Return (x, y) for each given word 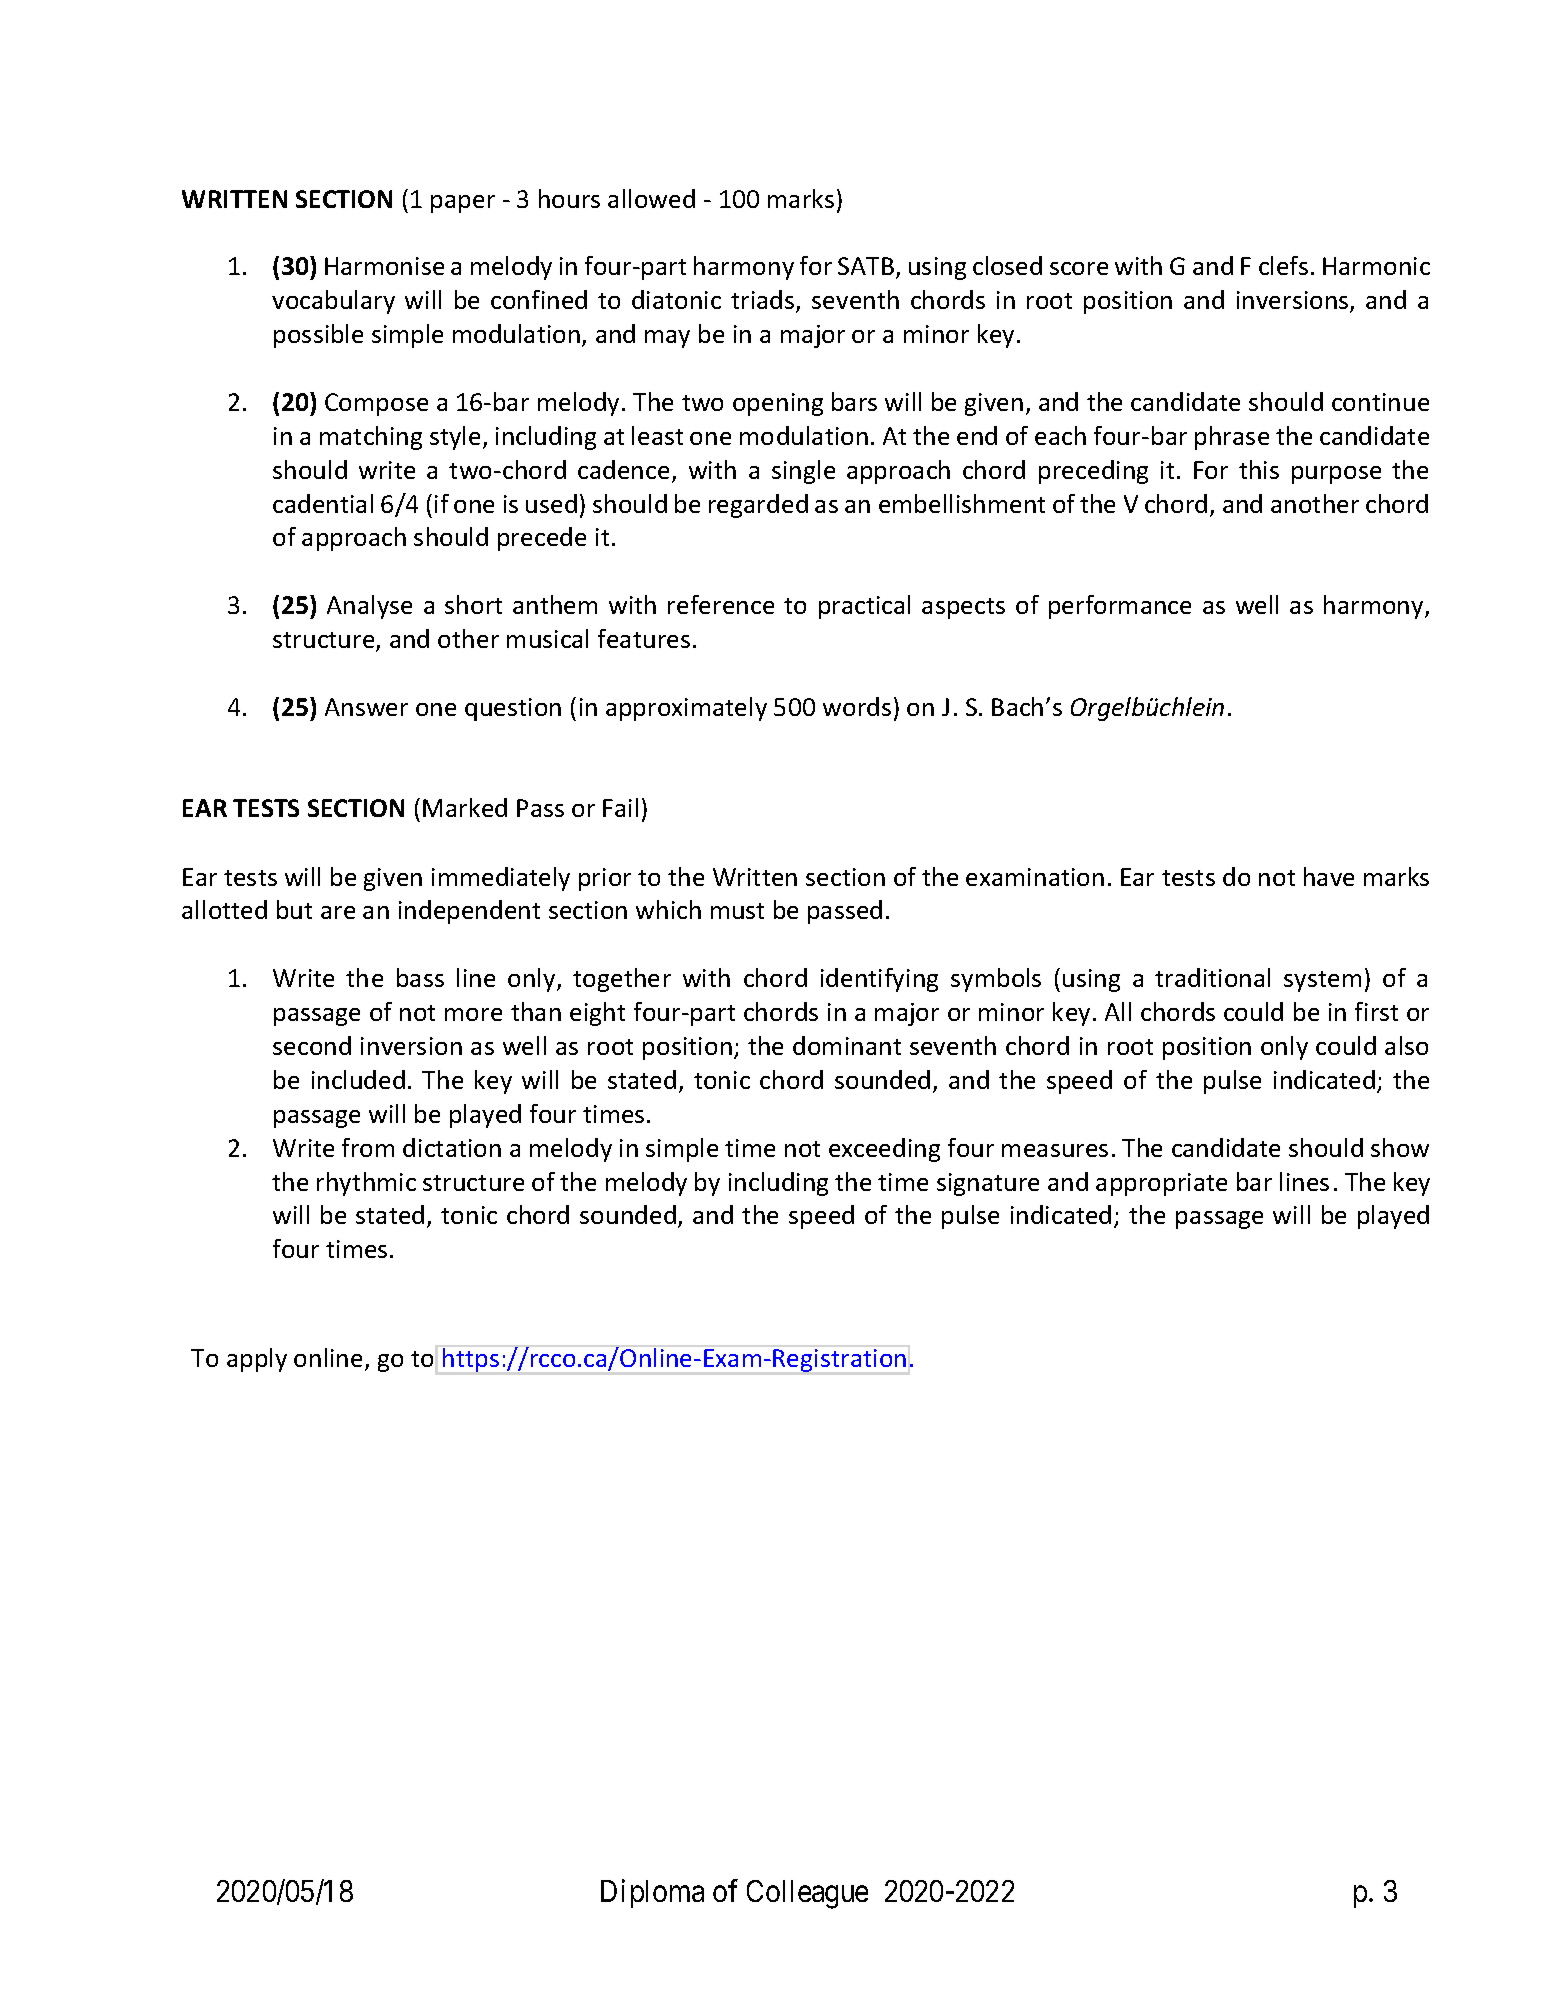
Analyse (369, 607)
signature (988, 1184)
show (1400, 1147)
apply (257, 1360)
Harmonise (384, 266)
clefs (1283, 265)
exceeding (884, 1150)
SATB (866, 266)
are (338, 912)
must (737, 911)
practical (864, 607)
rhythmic (366, 1184)
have (1329, 876)
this (1259, 469)
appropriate (1161, 1184)
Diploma (652, 1893)
